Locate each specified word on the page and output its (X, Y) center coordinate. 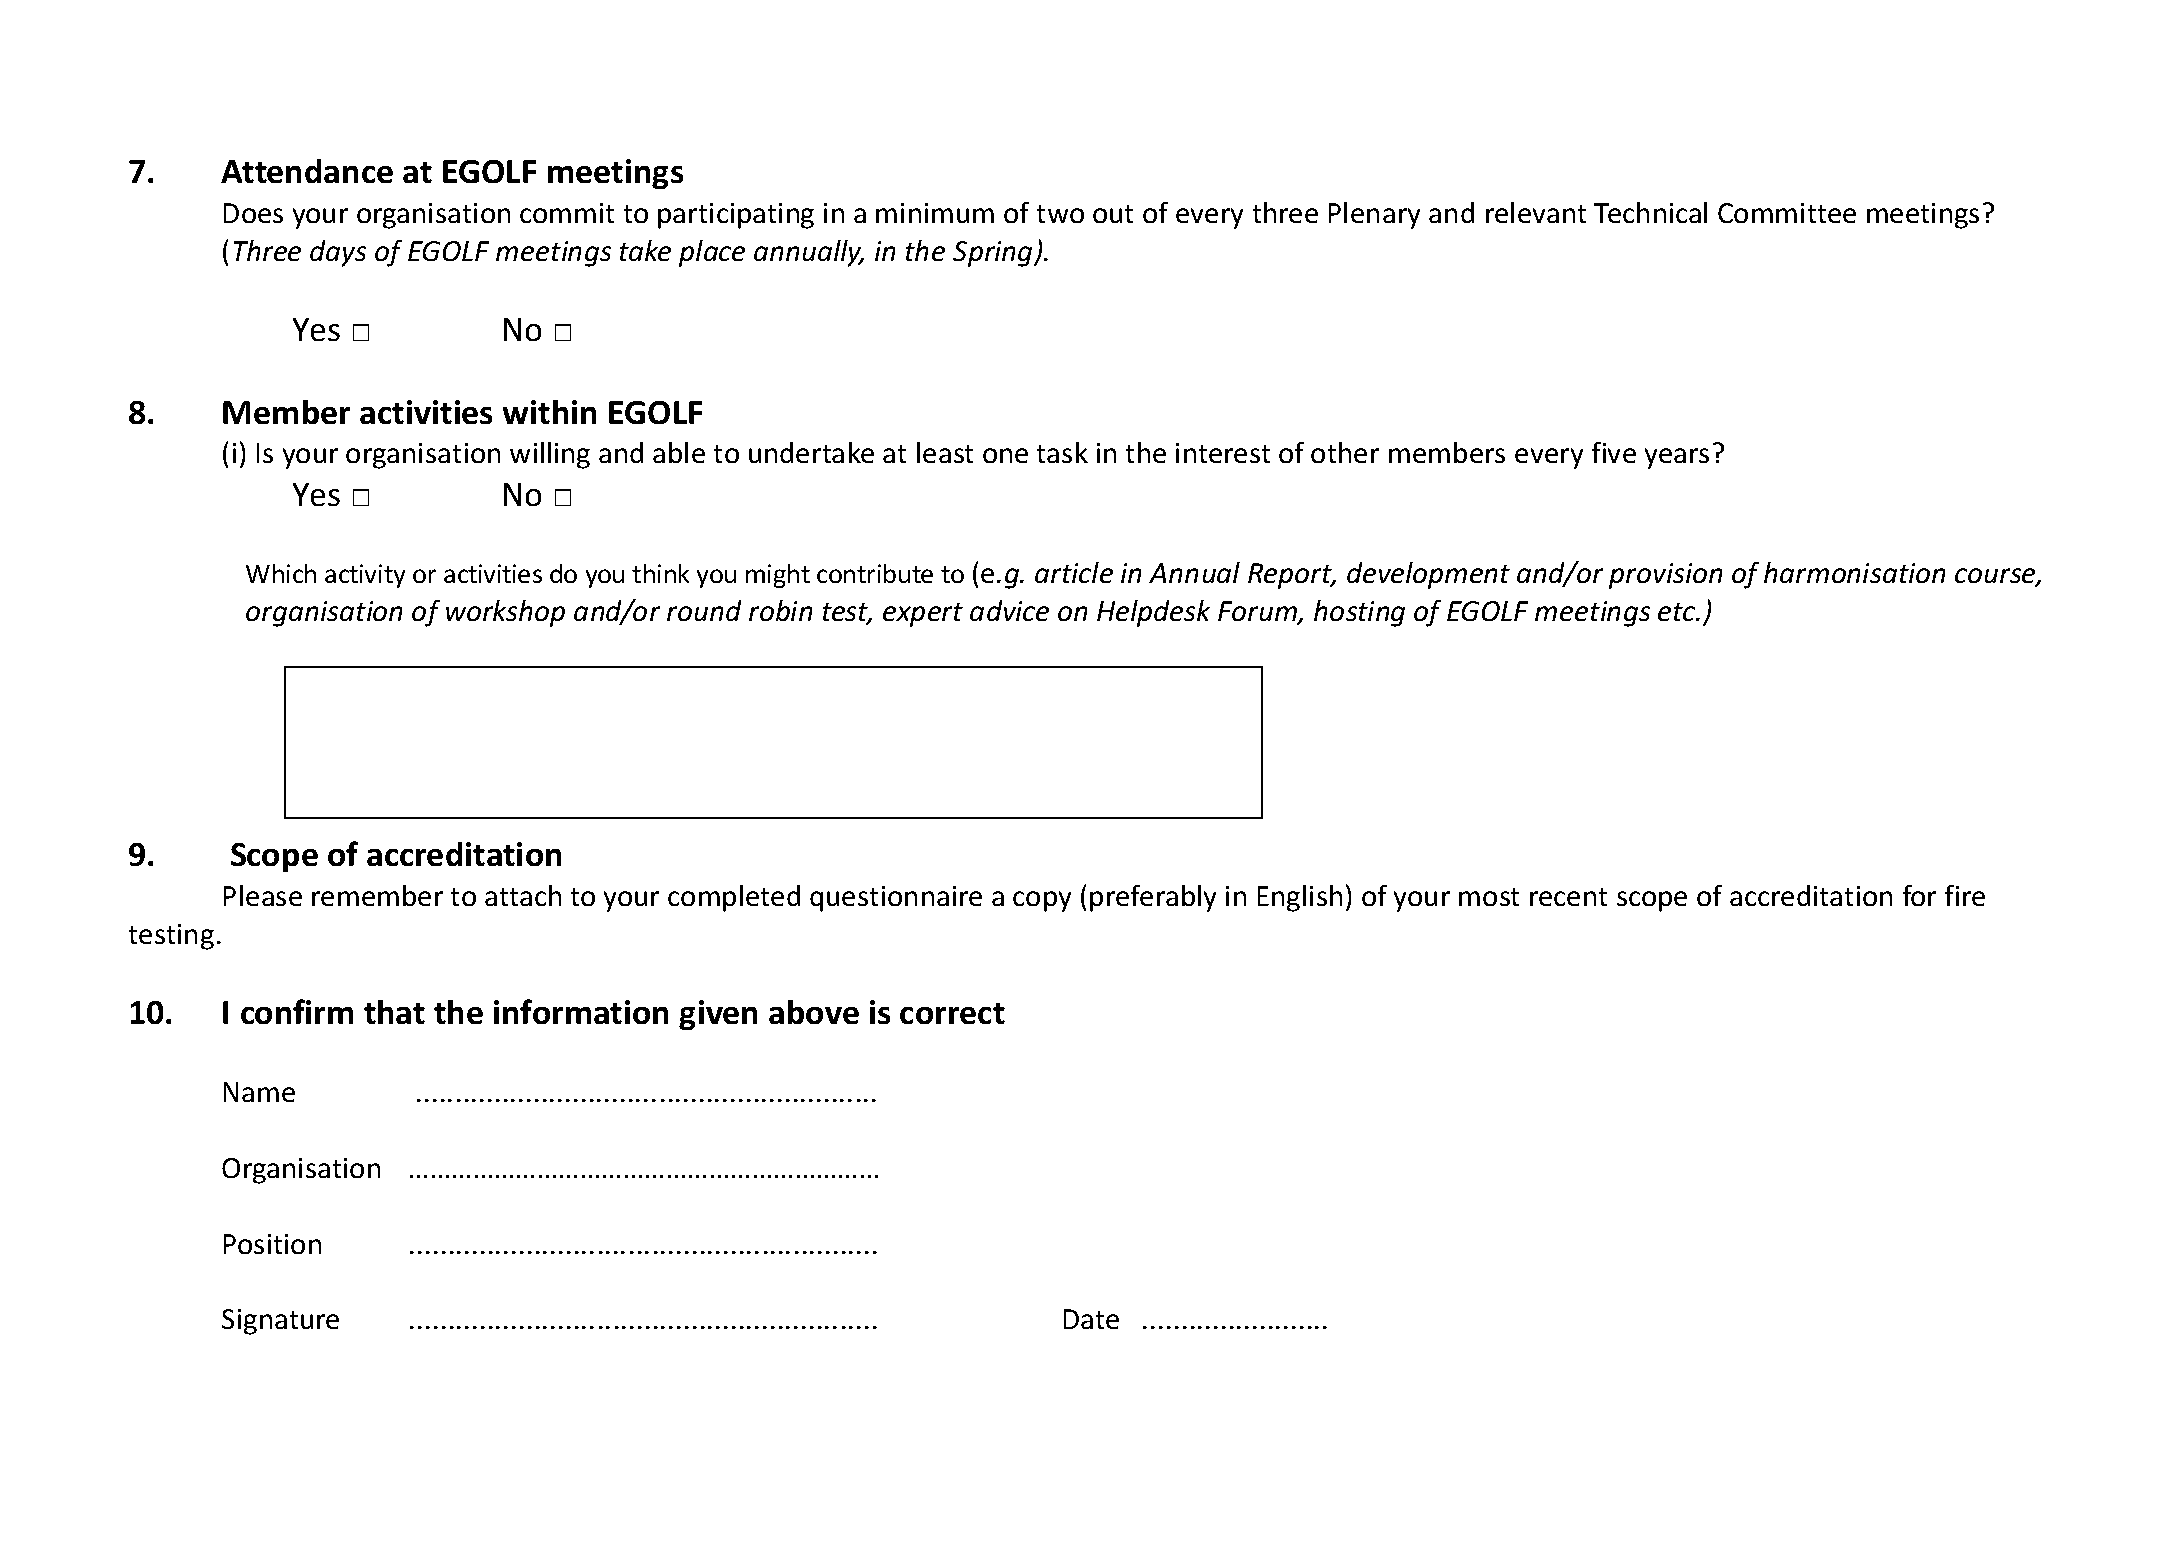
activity (365, 576)
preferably (1153, 898)
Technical (1650, 212)
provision (1665, 576)
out (1113, 214)
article (1074, 572)
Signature (280, 1322)
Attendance (307, 171)
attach (523, 895)
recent (1568, 897)
